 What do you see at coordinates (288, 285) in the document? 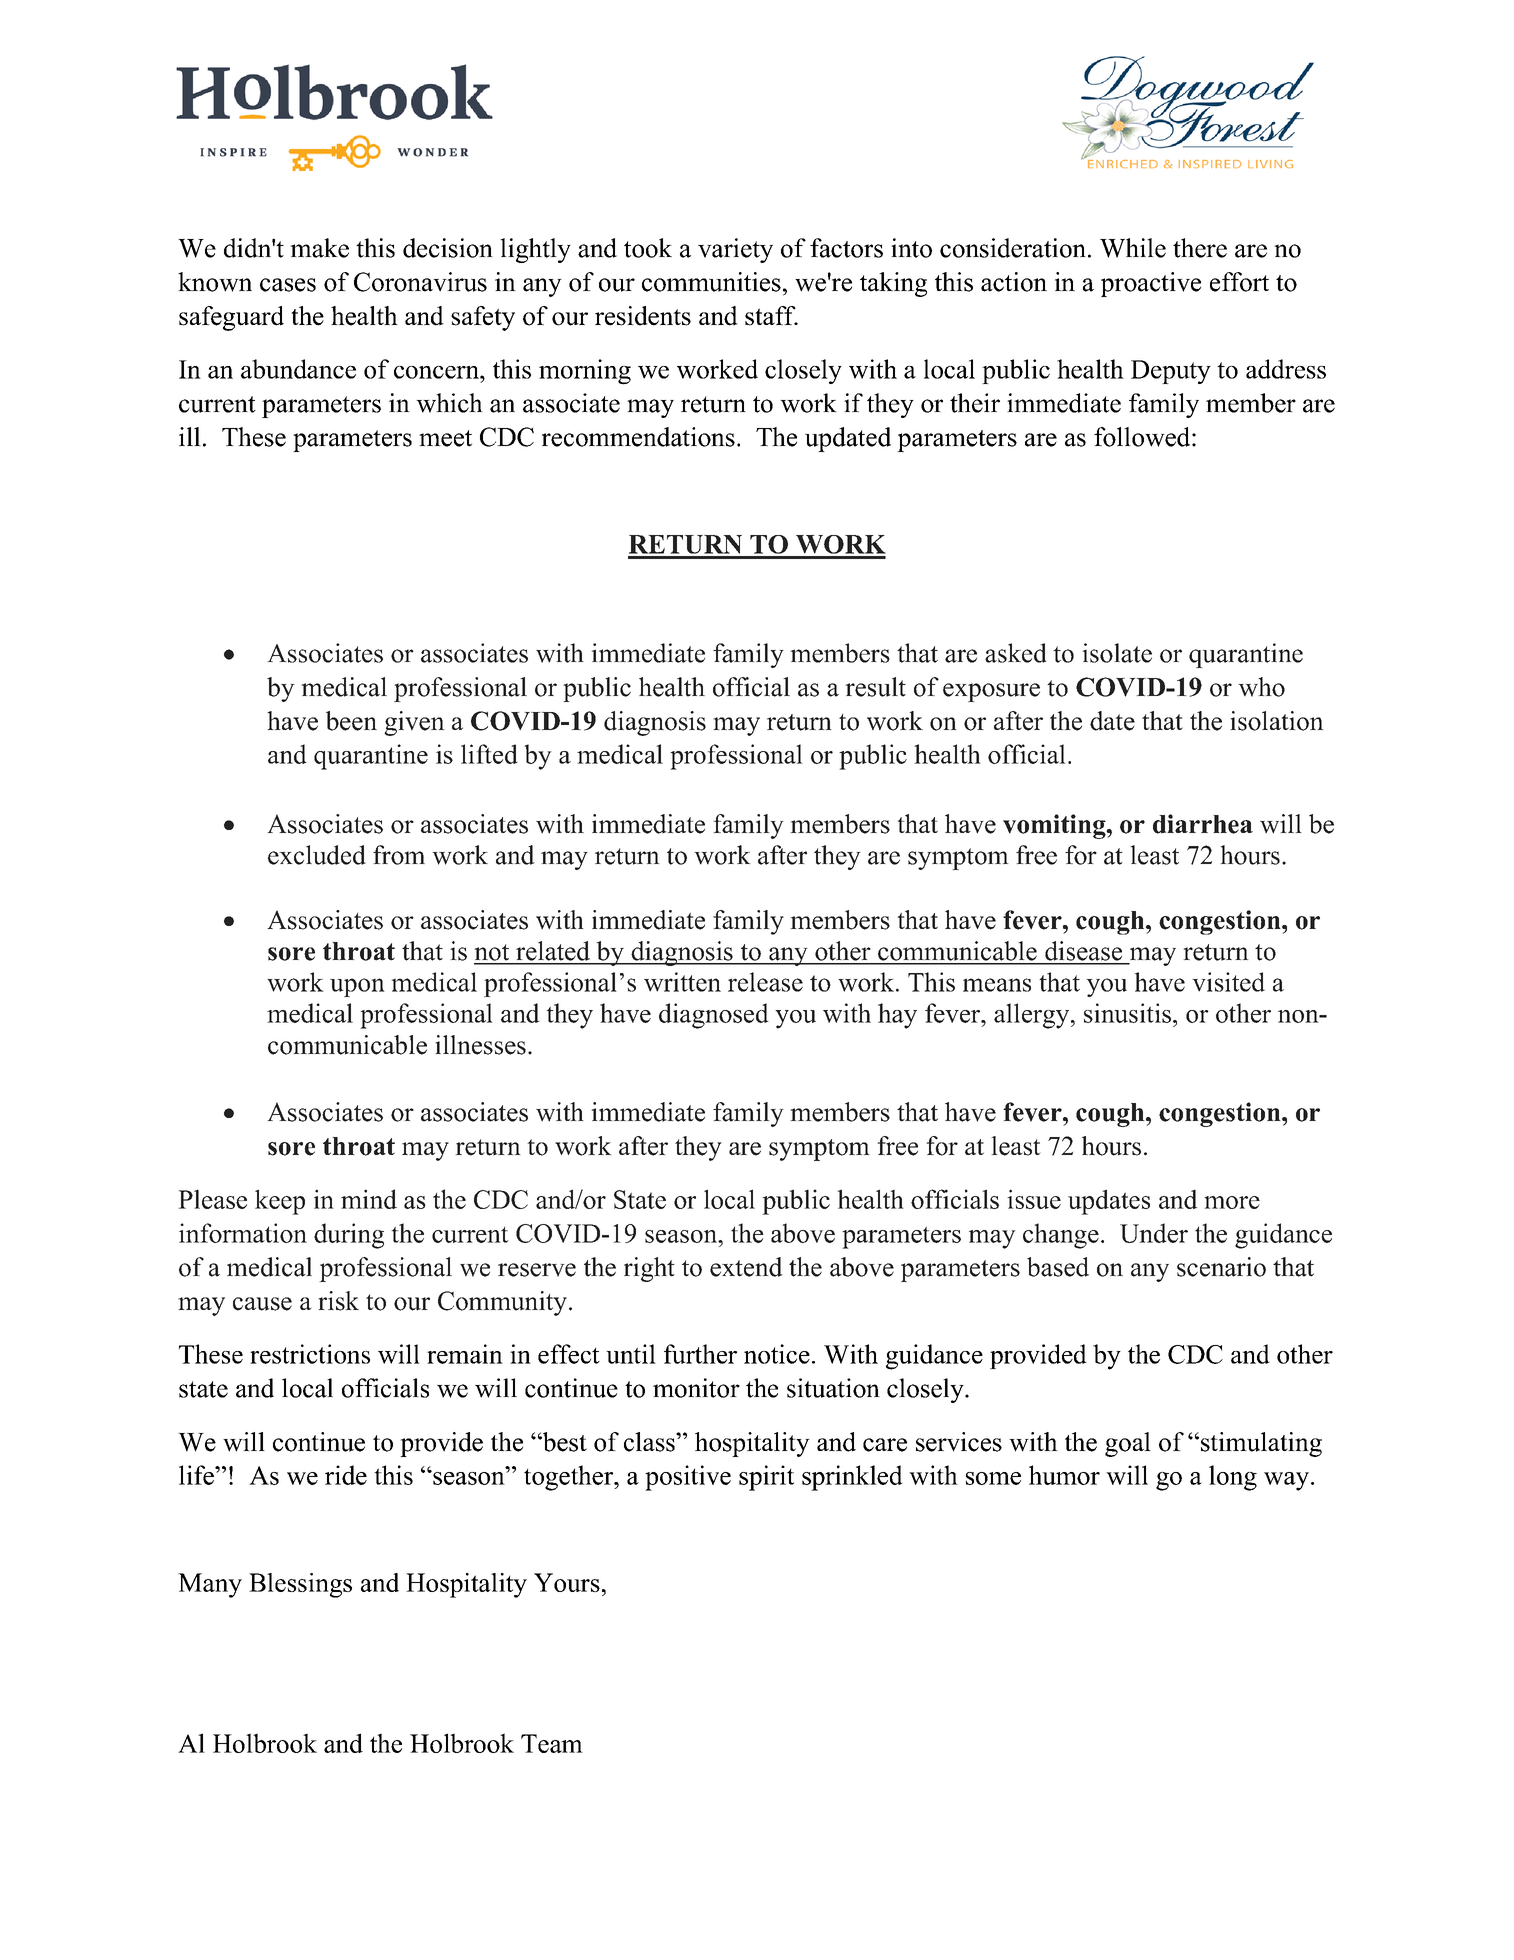
I see `cases` at bounding box center [288, 285].
